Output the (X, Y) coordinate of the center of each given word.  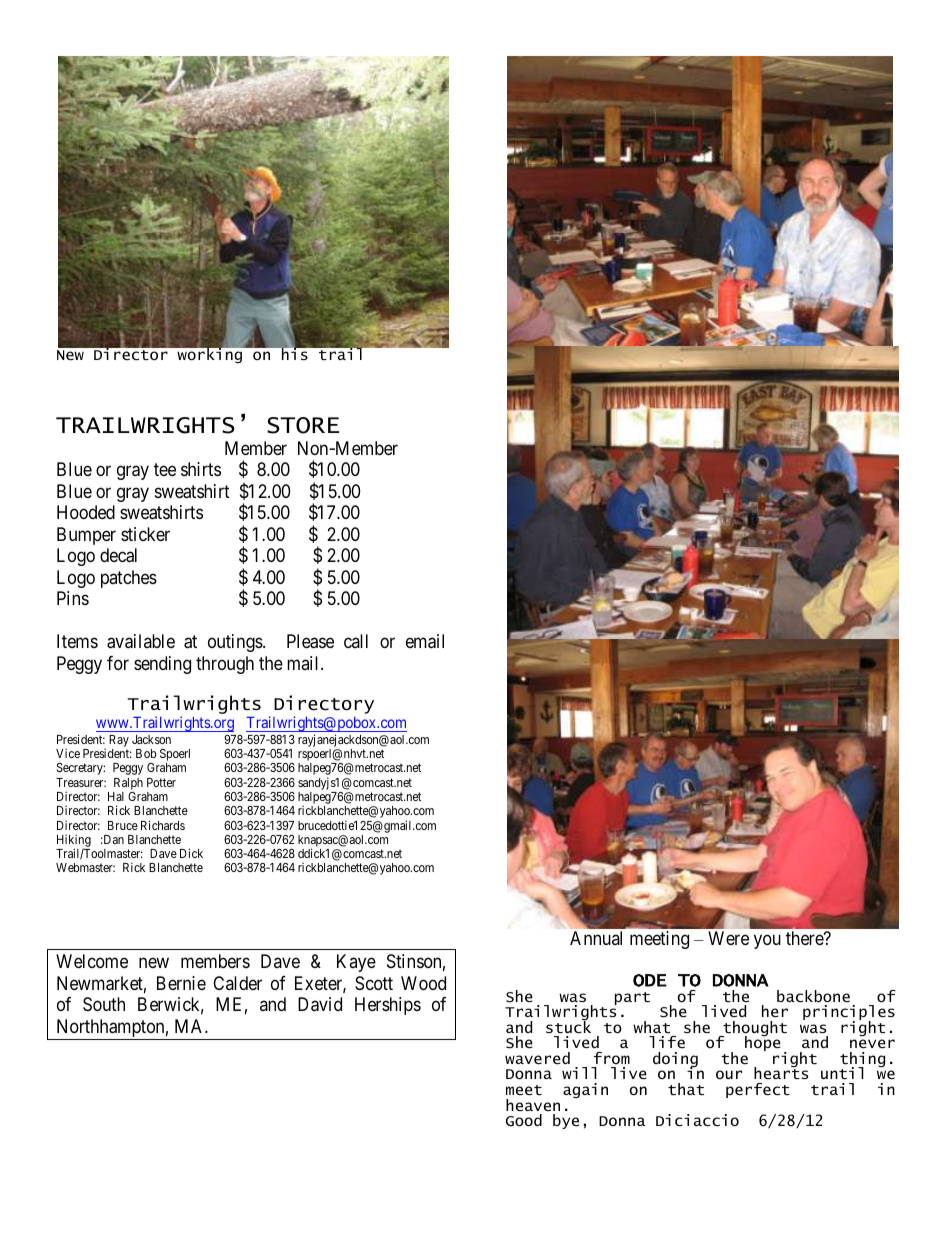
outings (236, 643)
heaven (533, 1105)
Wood (423, 983)
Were (728, 938)
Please (310, 641)
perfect (758, 1090)
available (141, 641)
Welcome (92, 961)
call (356, 641)
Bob (146, 753)
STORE (303, 425)
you (767, 941)
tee (165, 469)
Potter (161, 782)
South (104, 1004)
